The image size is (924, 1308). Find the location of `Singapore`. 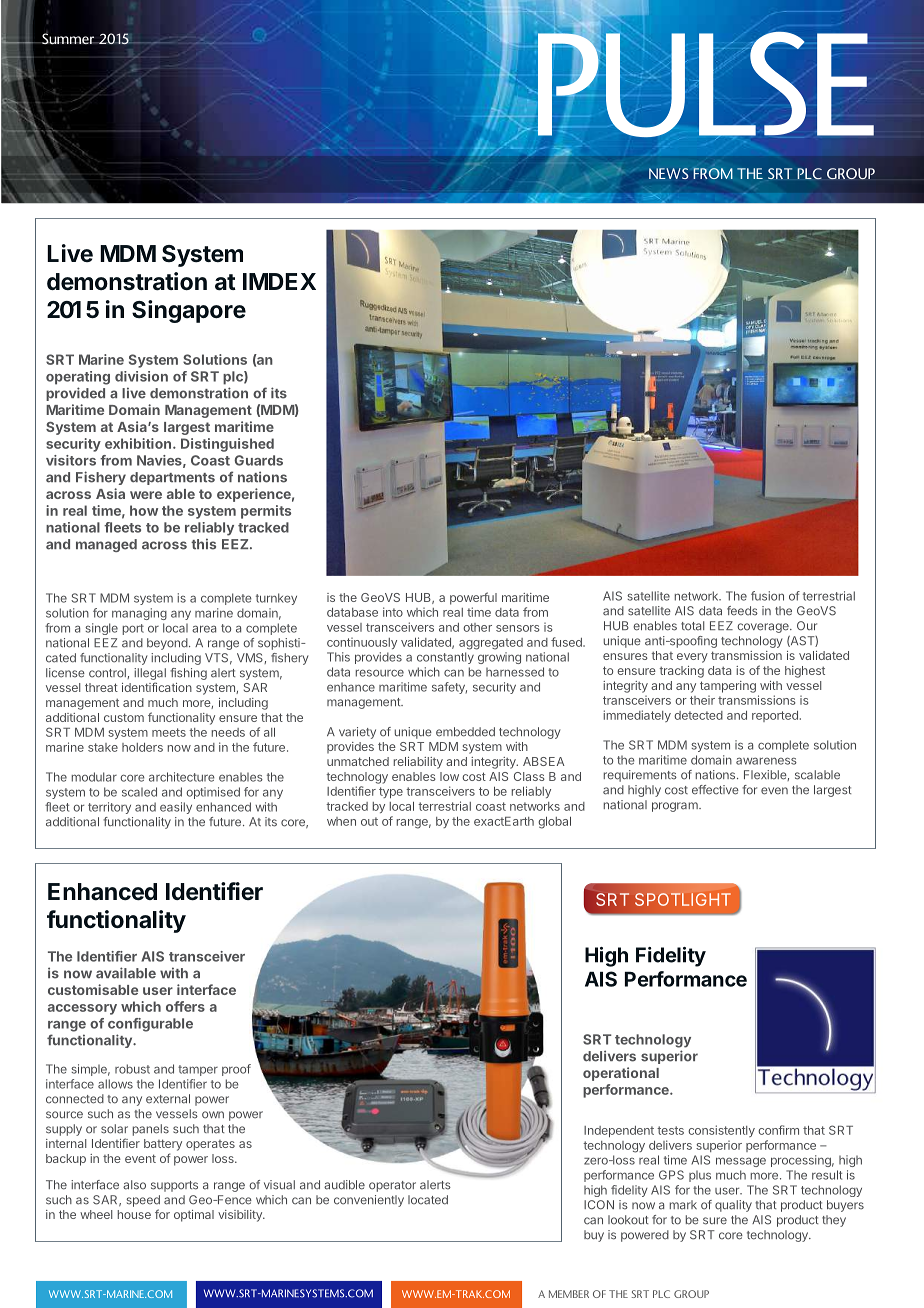

Singapore is located at coordinates (189, 311).
